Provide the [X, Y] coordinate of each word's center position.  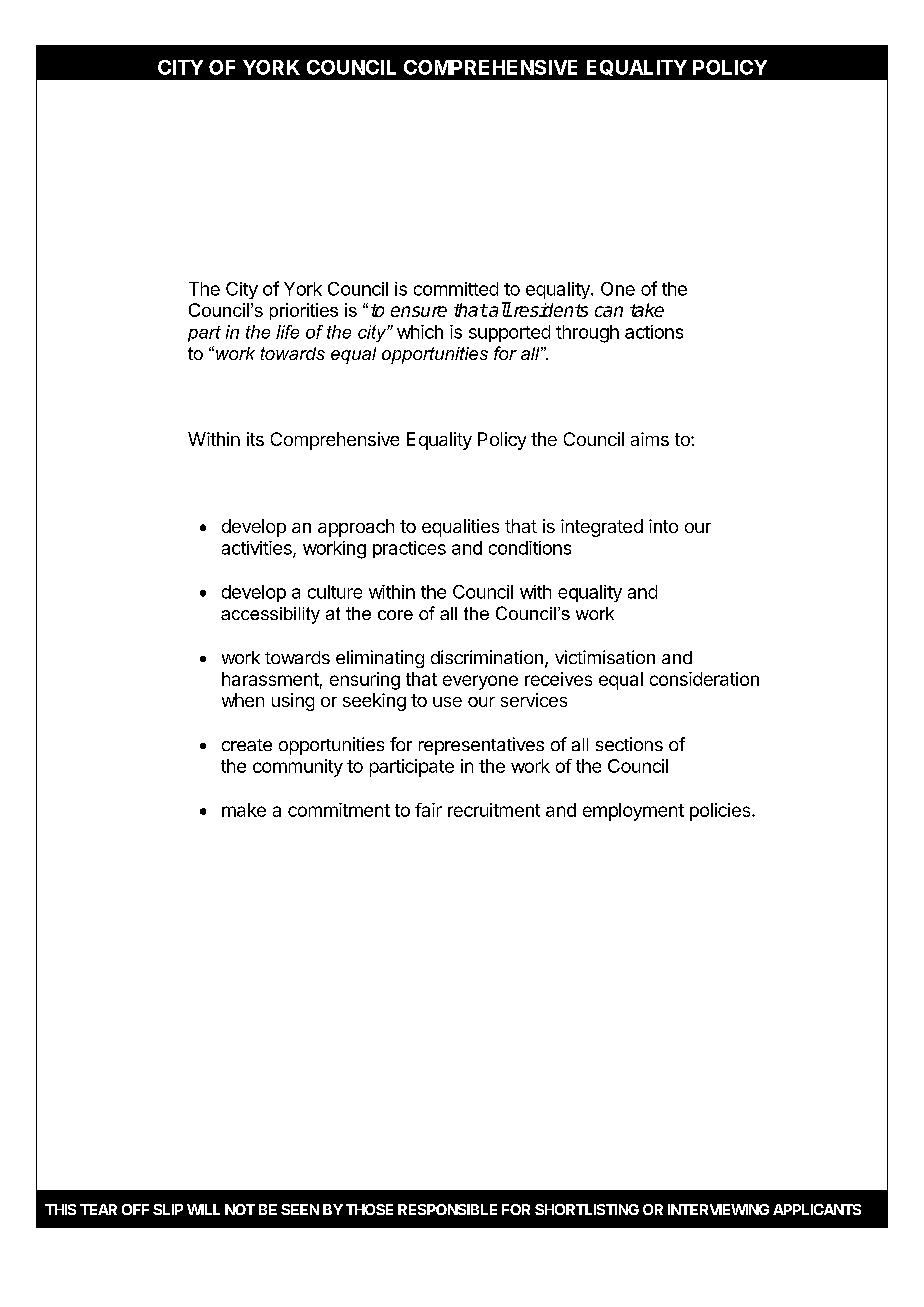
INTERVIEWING [718, 1209]
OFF [135, 1209]
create [247, 745]
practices [409, 549]
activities [258, 549]
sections [629, 744]
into [663, 526]
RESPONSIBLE [447, 1209]
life [287, 332]
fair [428, 810]
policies [721, 812]
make [244, 810]
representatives [481, 746]
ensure [419, 311]
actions [654, 332]
